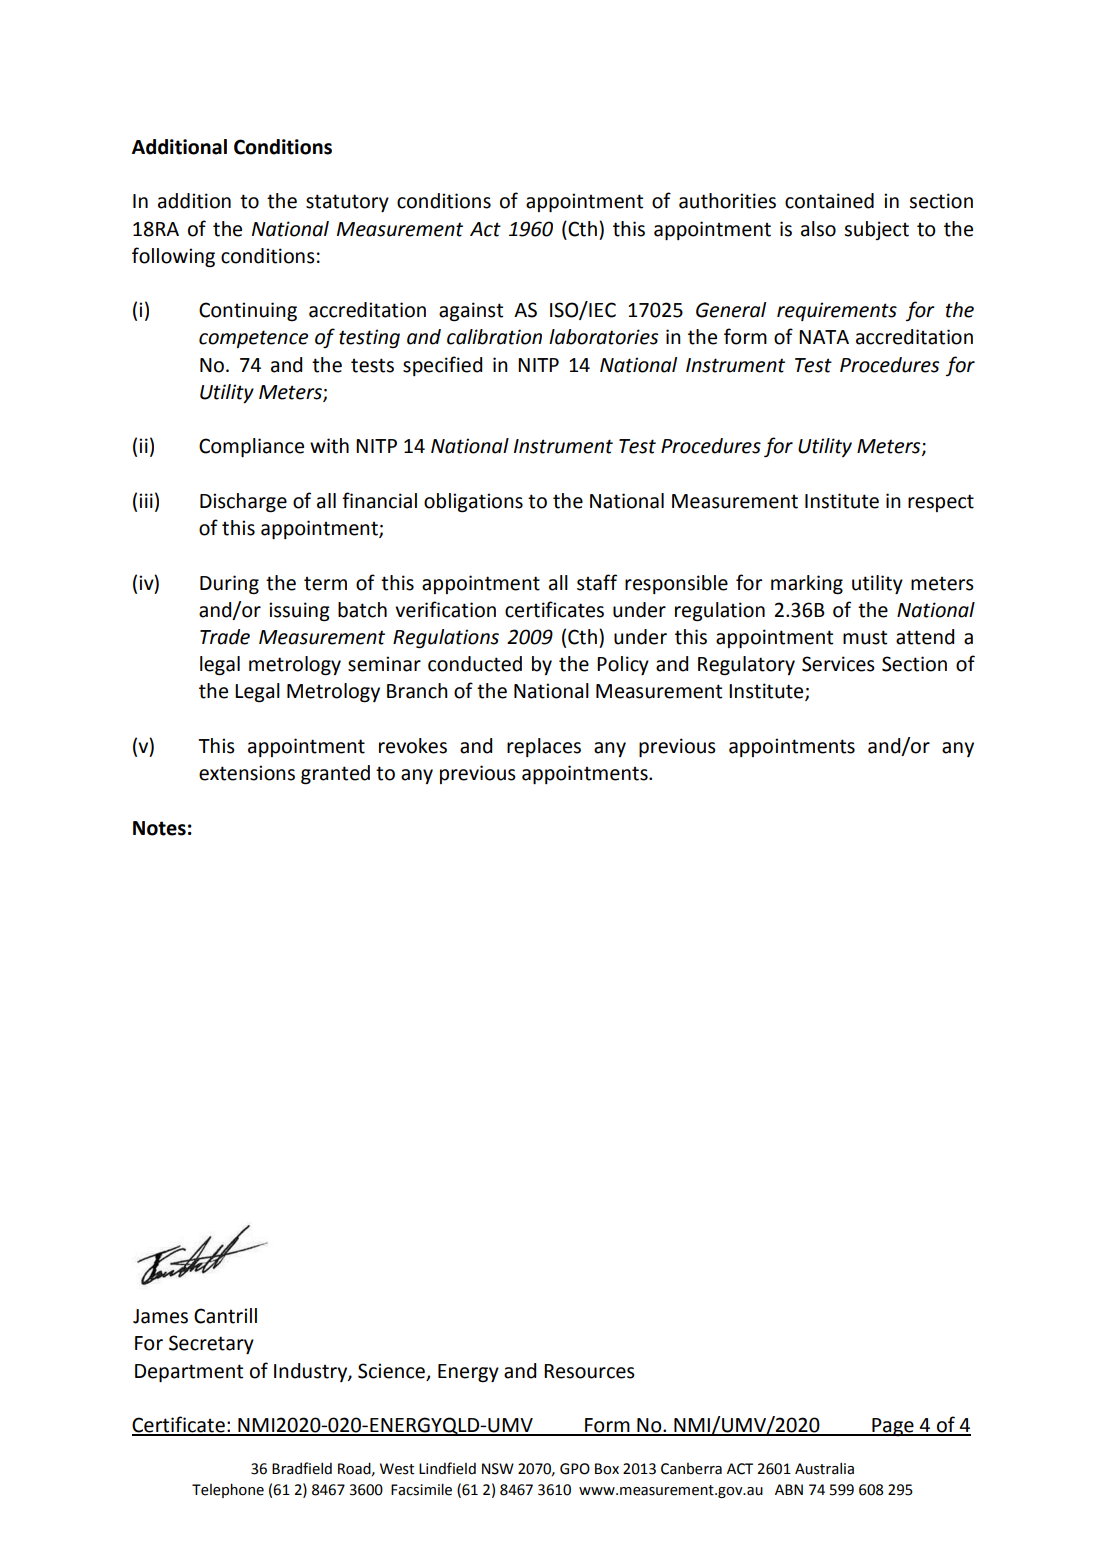  I want to click on also, so click(818, 229).
